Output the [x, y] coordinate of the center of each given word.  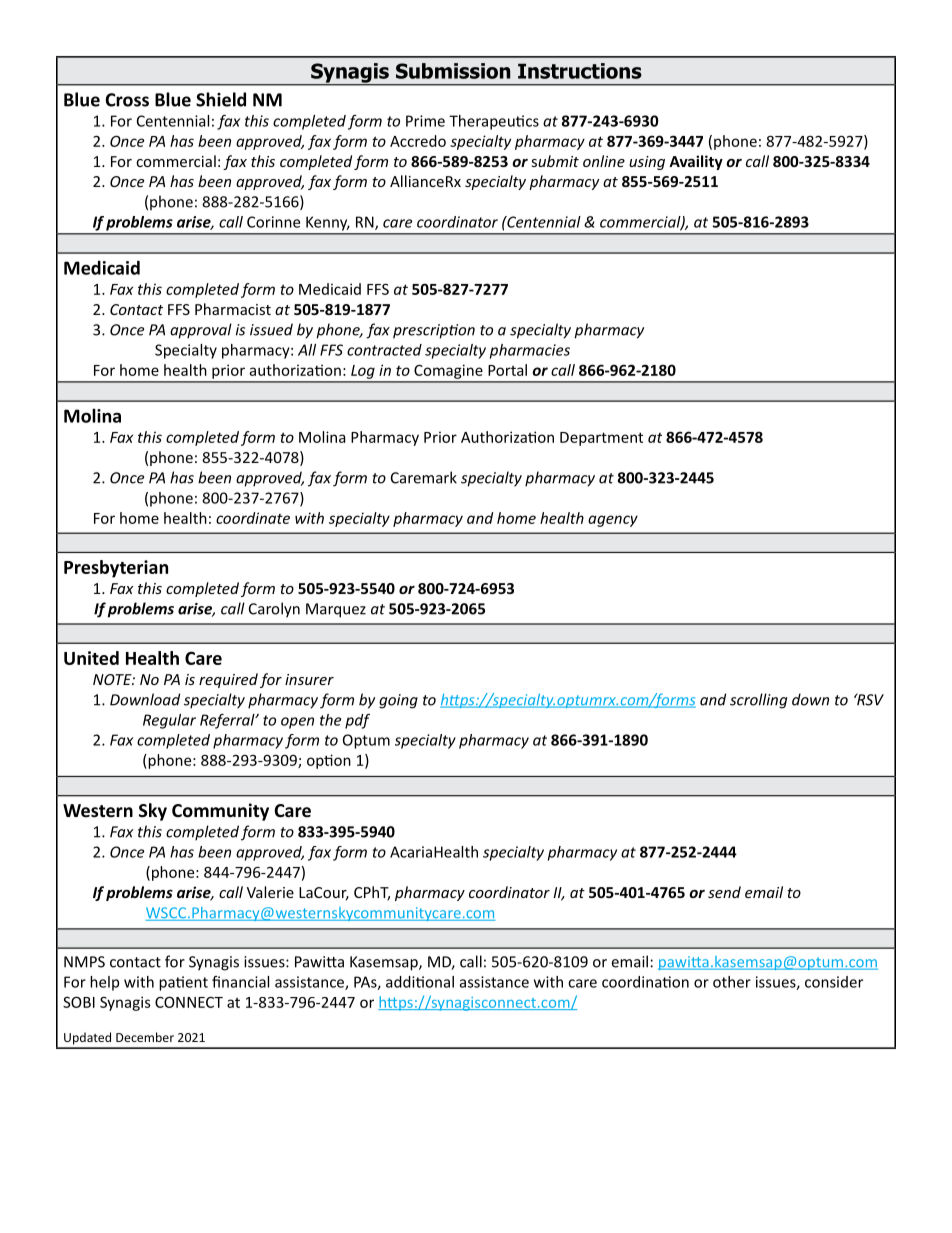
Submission [453, 71]
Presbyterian [116, 569]
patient [183, 983]
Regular [169, 721]
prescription [434, 331]
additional [420, 982]
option [329, 761]
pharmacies [530, 351]
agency [613, 521]
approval [201, 331]
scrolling [758, 701]
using [647, 163]
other [732, 982]
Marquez [336, 610]
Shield [221, 99]
